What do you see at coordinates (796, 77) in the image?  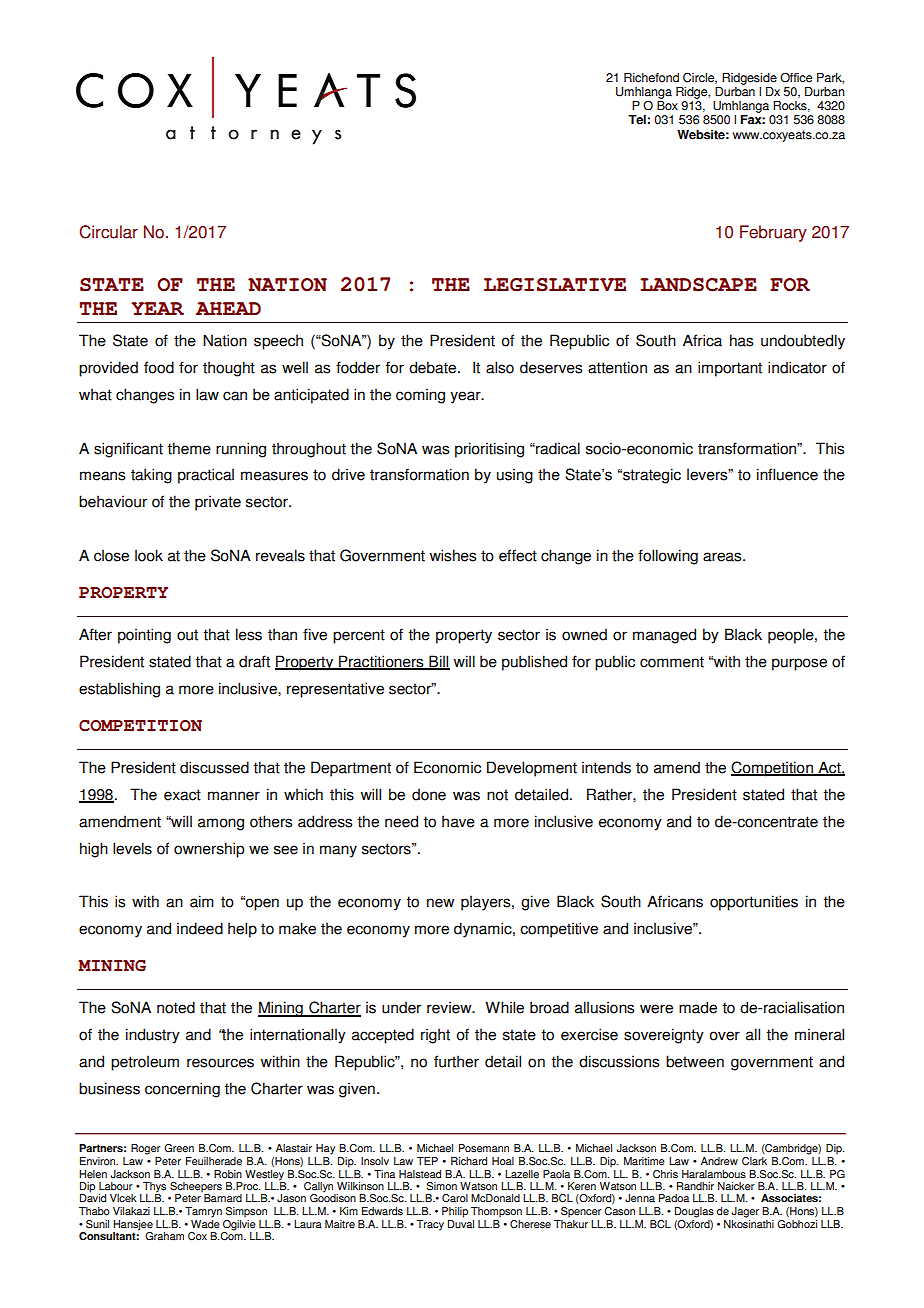 I see `Office` at bounding box center [796, 77].
